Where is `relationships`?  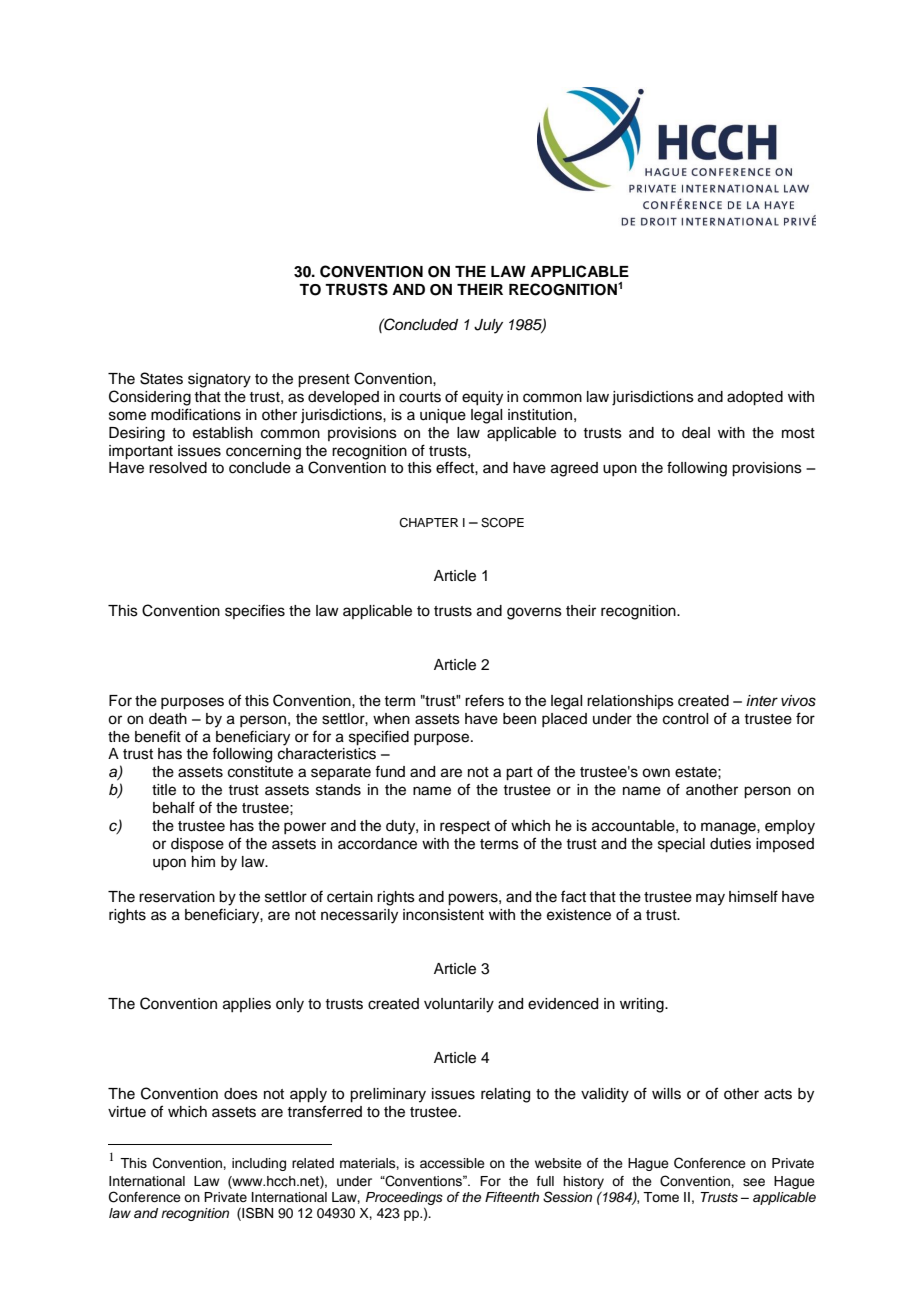
relationships is located at coordinates (630, 702).
